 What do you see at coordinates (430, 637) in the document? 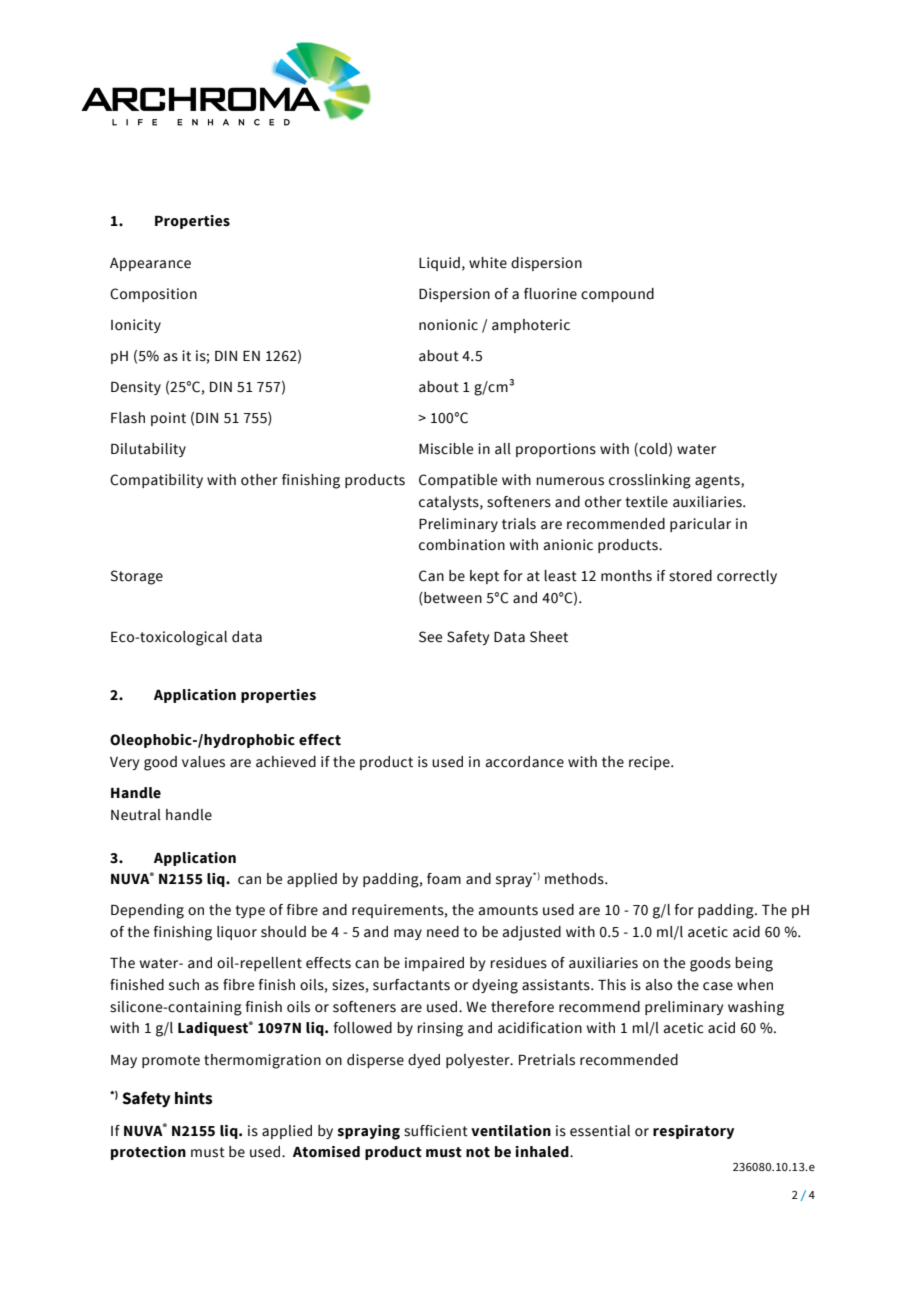
I see `See` at bounding box center [430, 637].
